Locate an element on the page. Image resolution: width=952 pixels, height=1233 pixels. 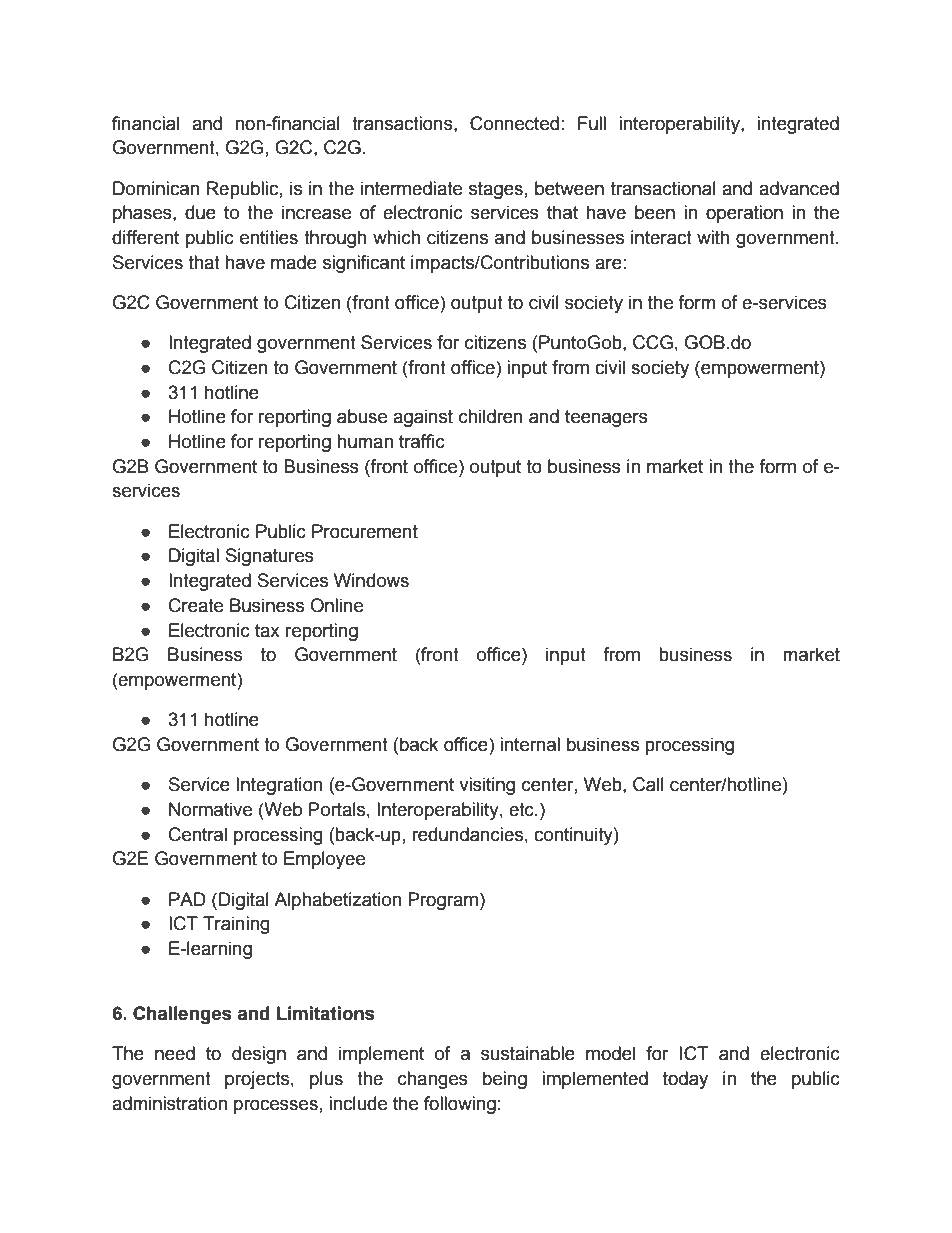
Dominican is located at coordinates (156, 188).
